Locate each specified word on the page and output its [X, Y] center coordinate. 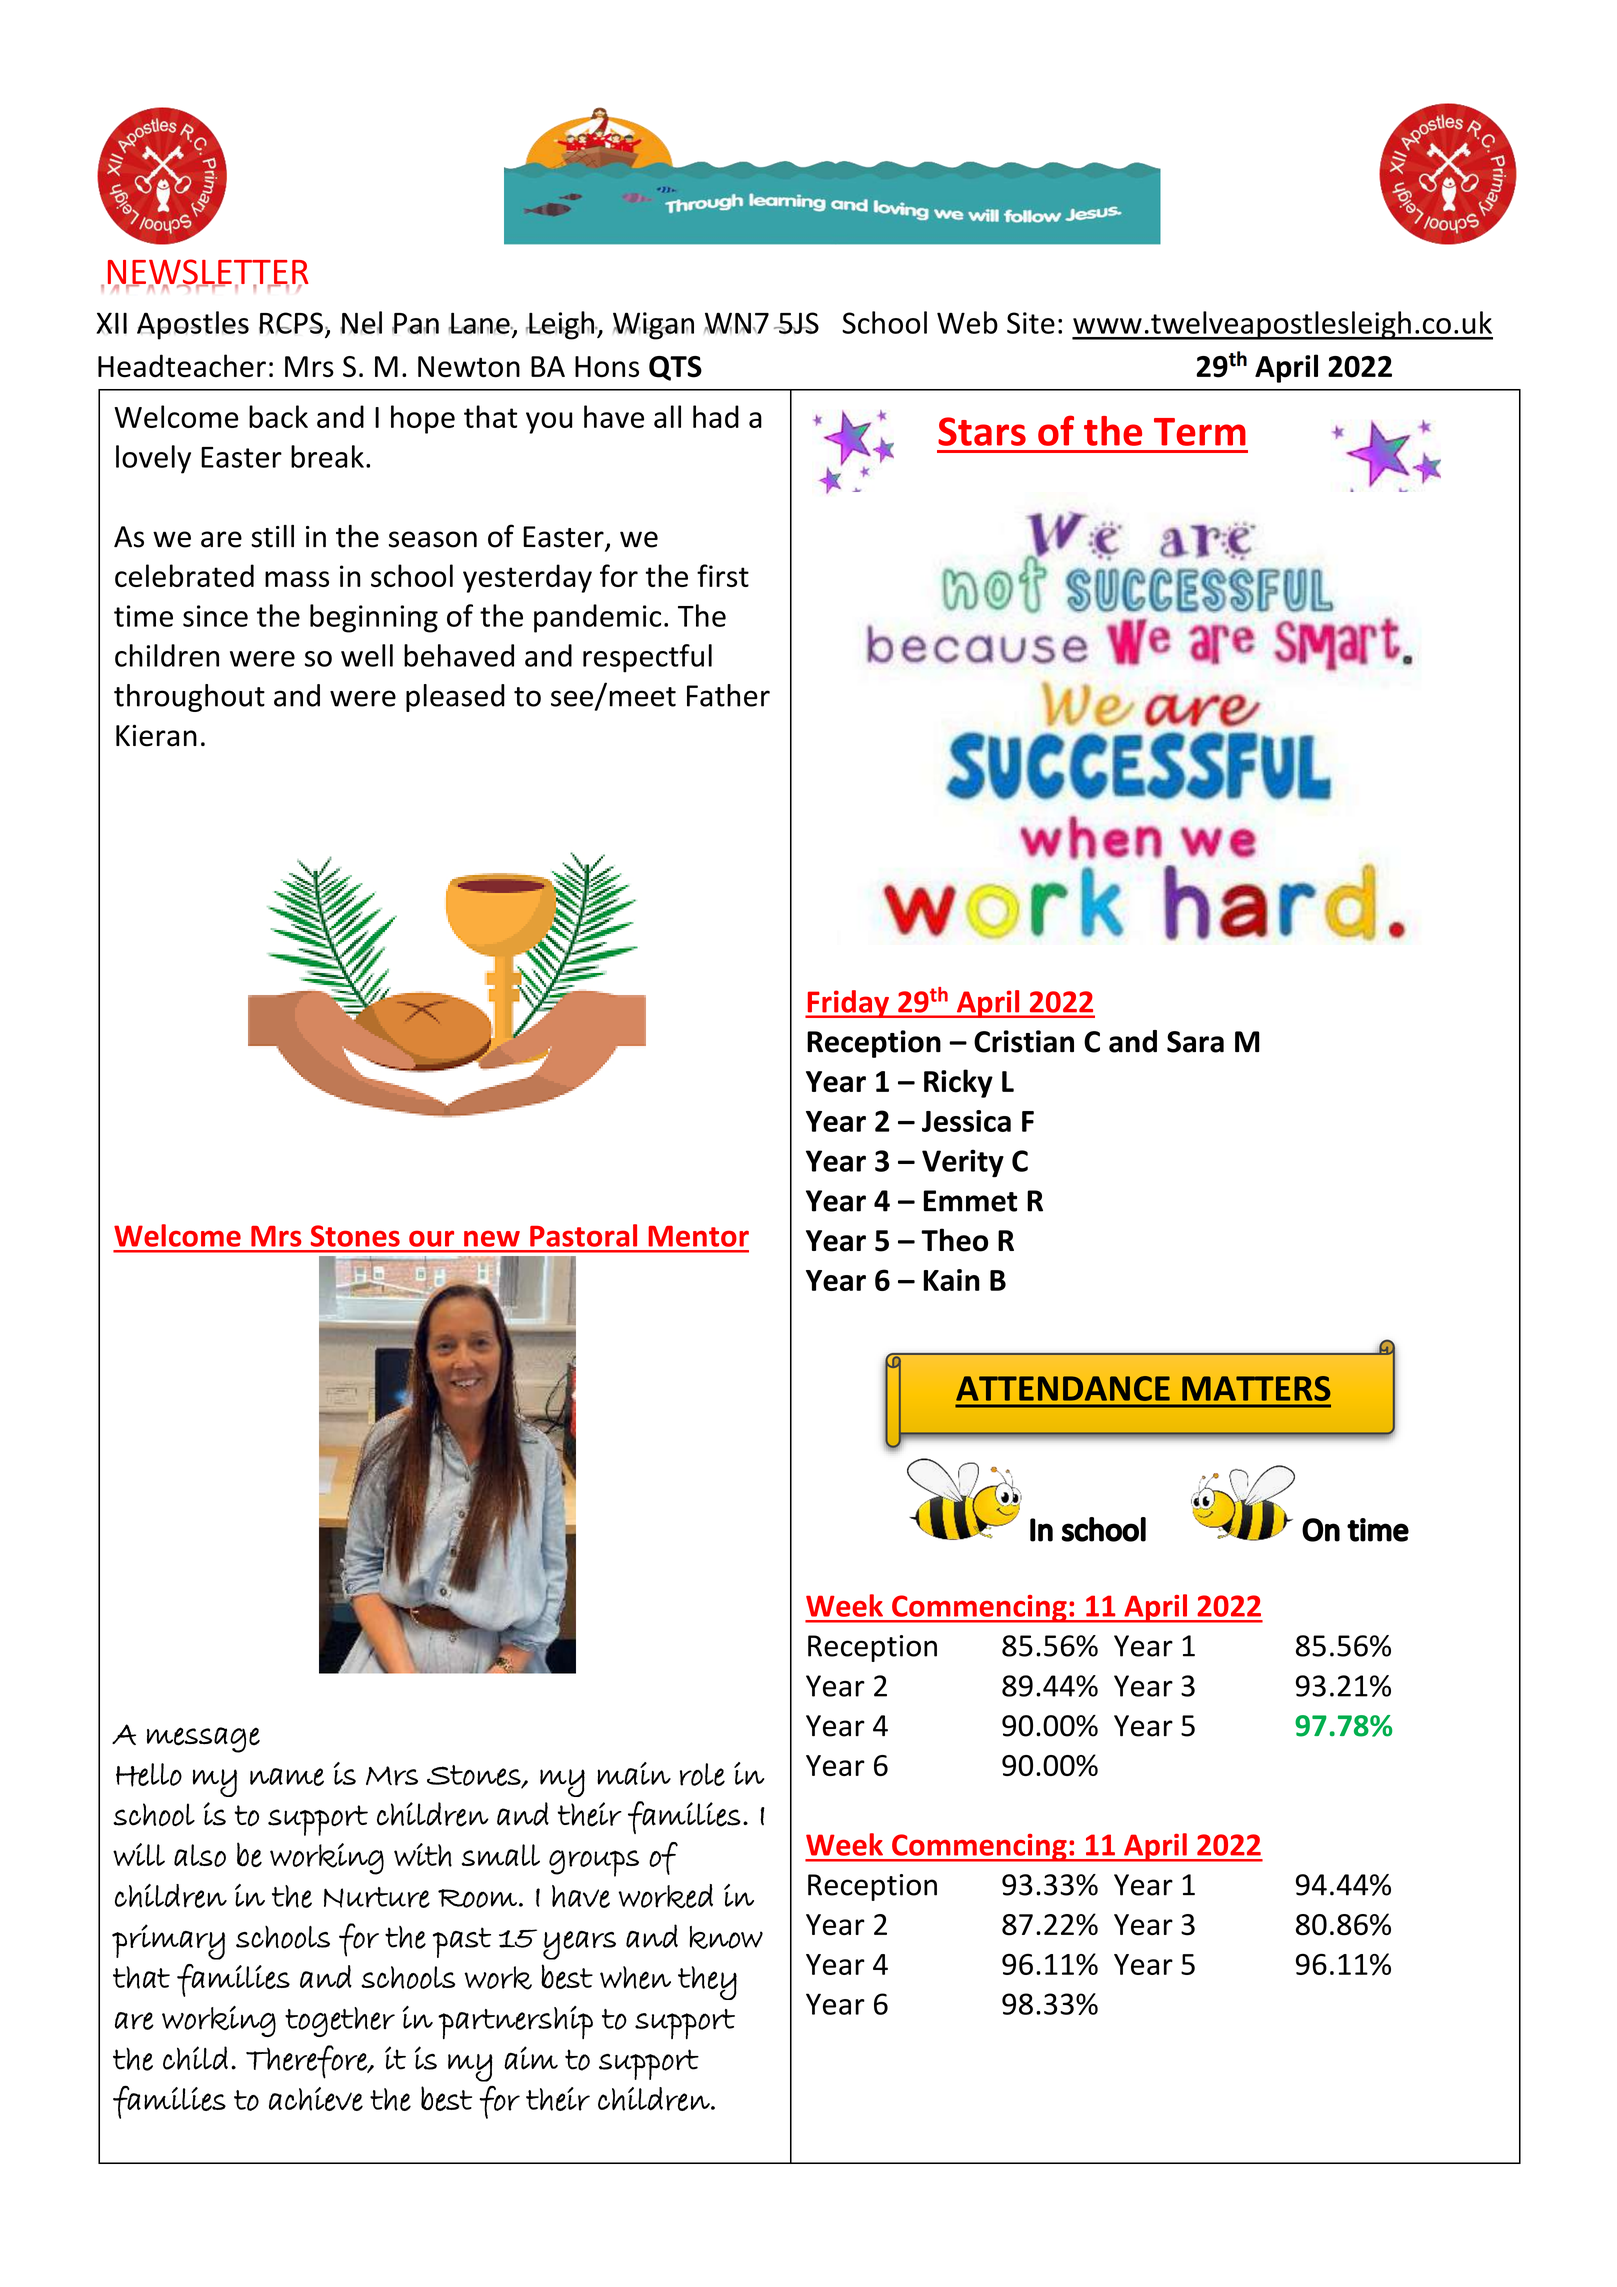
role [702, 1774]
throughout [189, 698]
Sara [1195, 1042]
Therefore [307, 2062]
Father [728, 695]
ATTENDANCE [1063, 1388]
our [431, 1239]
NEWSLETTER [208, 273]
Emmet [970, 1201]
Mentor [698, 1236]
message [203, 1740]
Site [1031, 323]
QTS [675, 368]
